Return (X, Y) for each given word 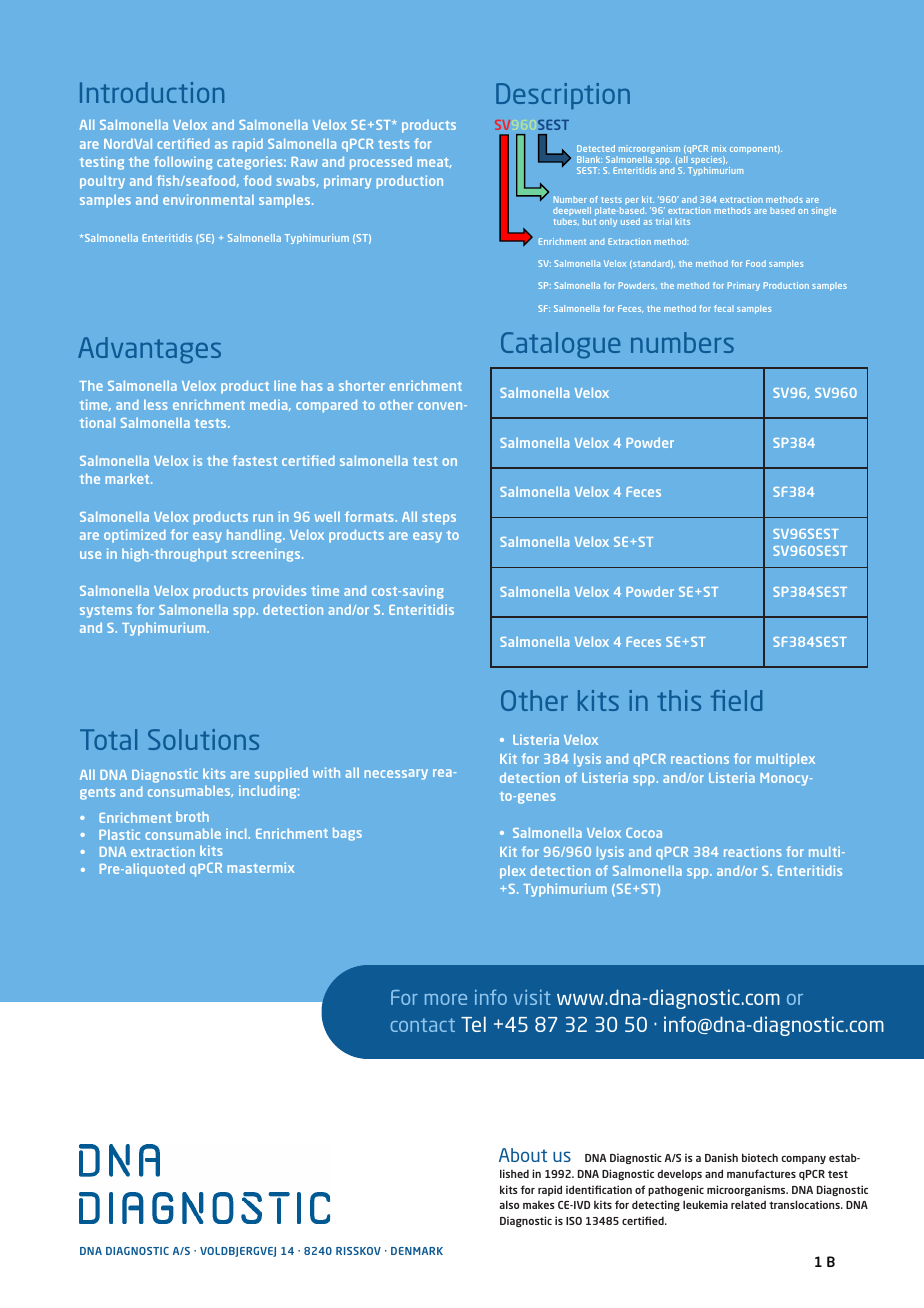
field (736, 700)
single (824, 211)
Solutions (203, 739)
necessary (396, 774)
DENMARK (417, 1251)
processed (381, 163)
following (183, 163)
